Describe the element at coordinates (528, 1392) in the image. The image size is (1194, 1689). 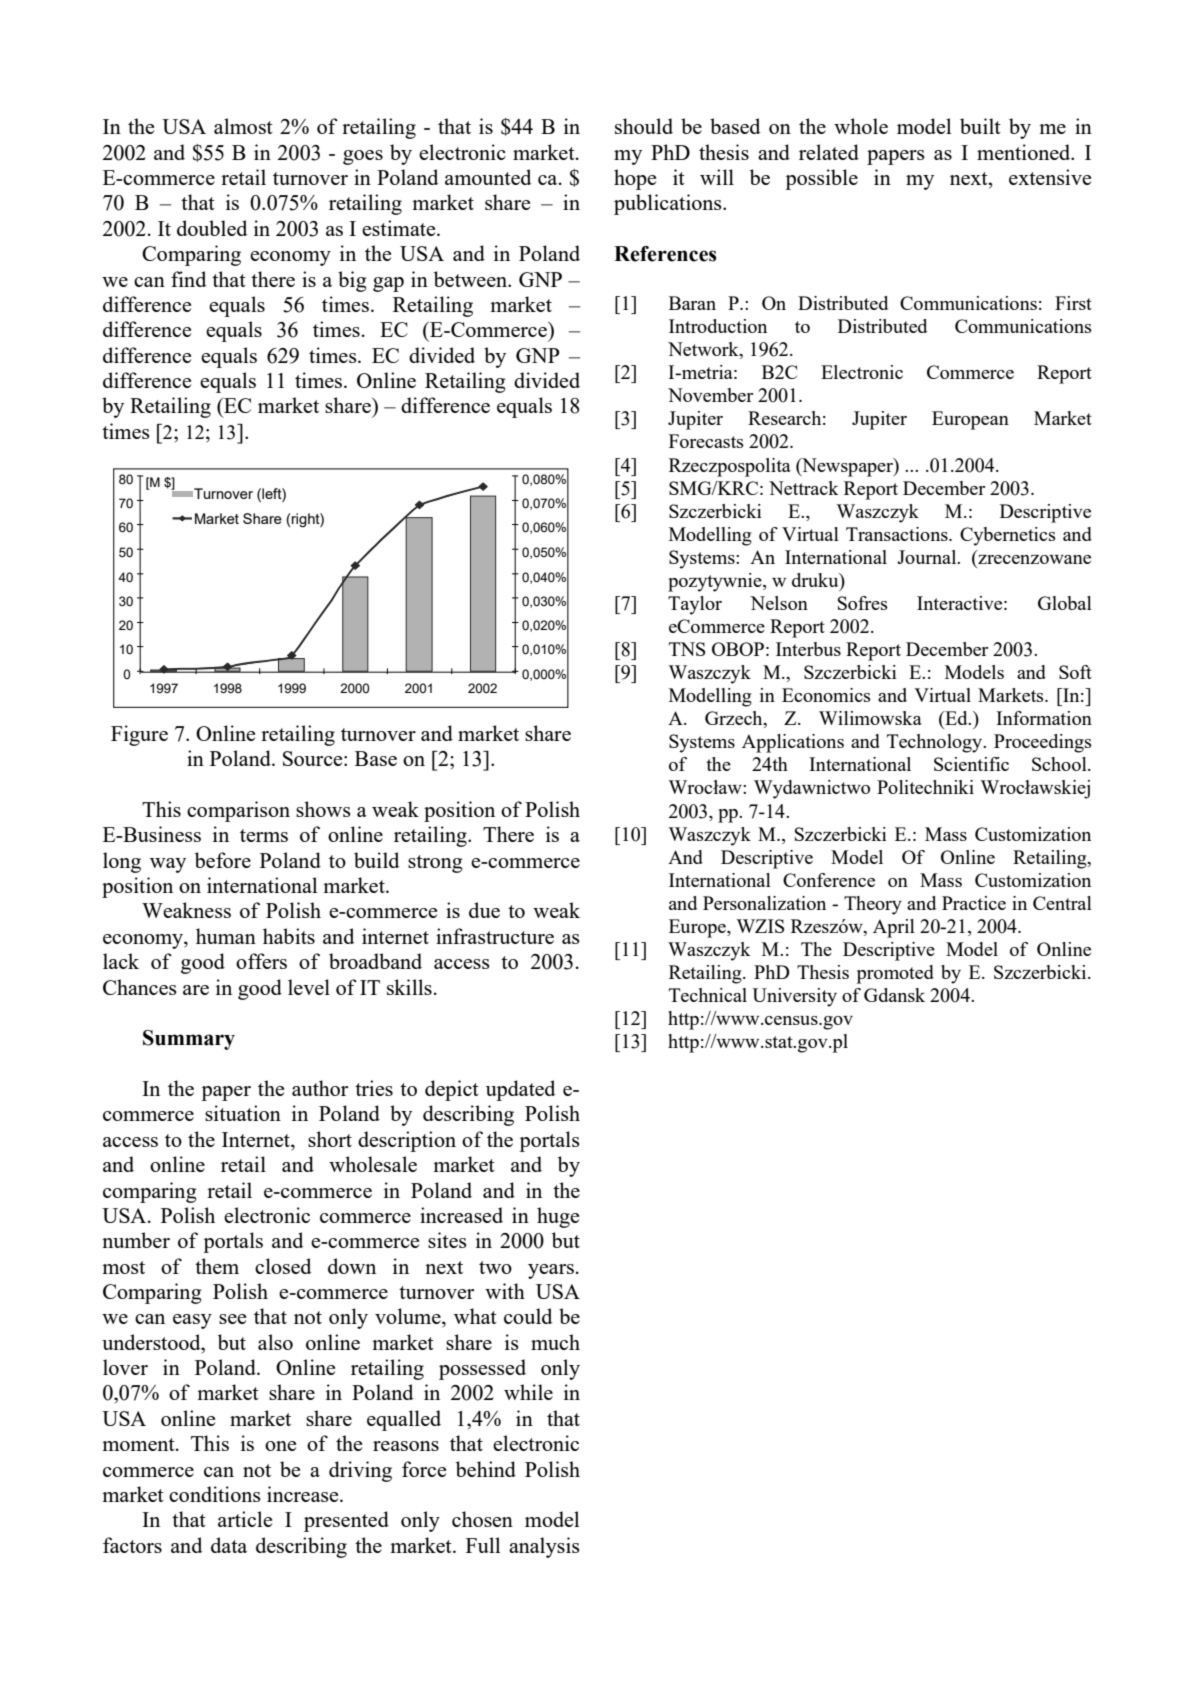
I see `while` at that location.
